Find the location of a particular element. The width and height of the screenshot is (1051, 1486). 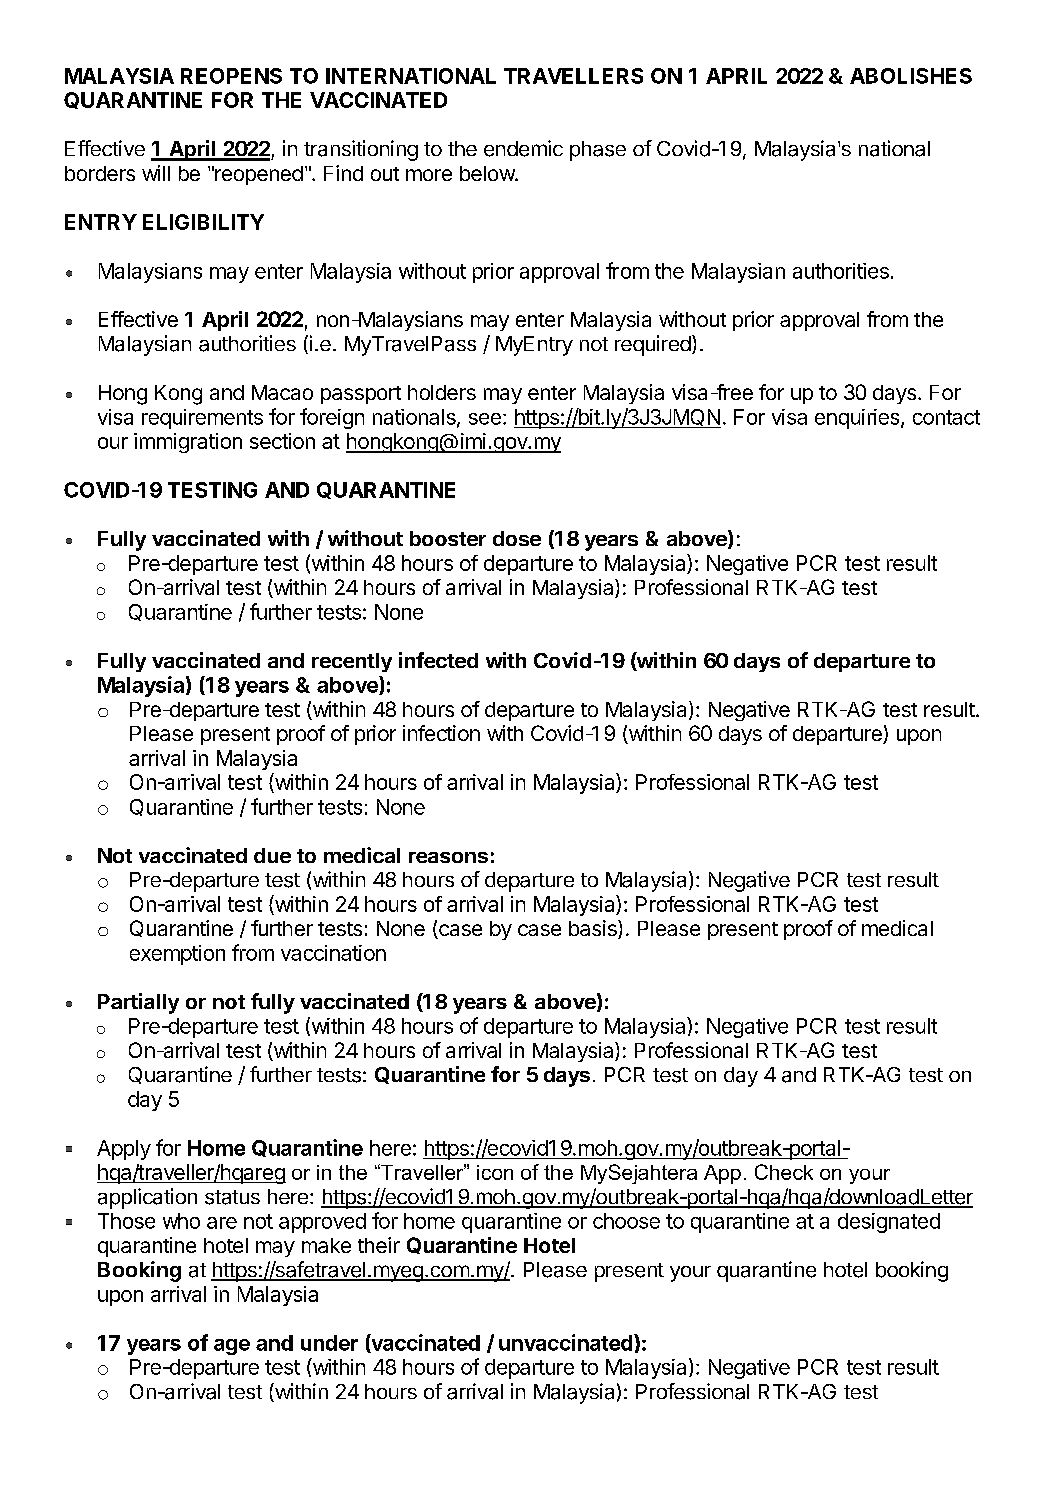

recently is located at coordinates (352, 662).
